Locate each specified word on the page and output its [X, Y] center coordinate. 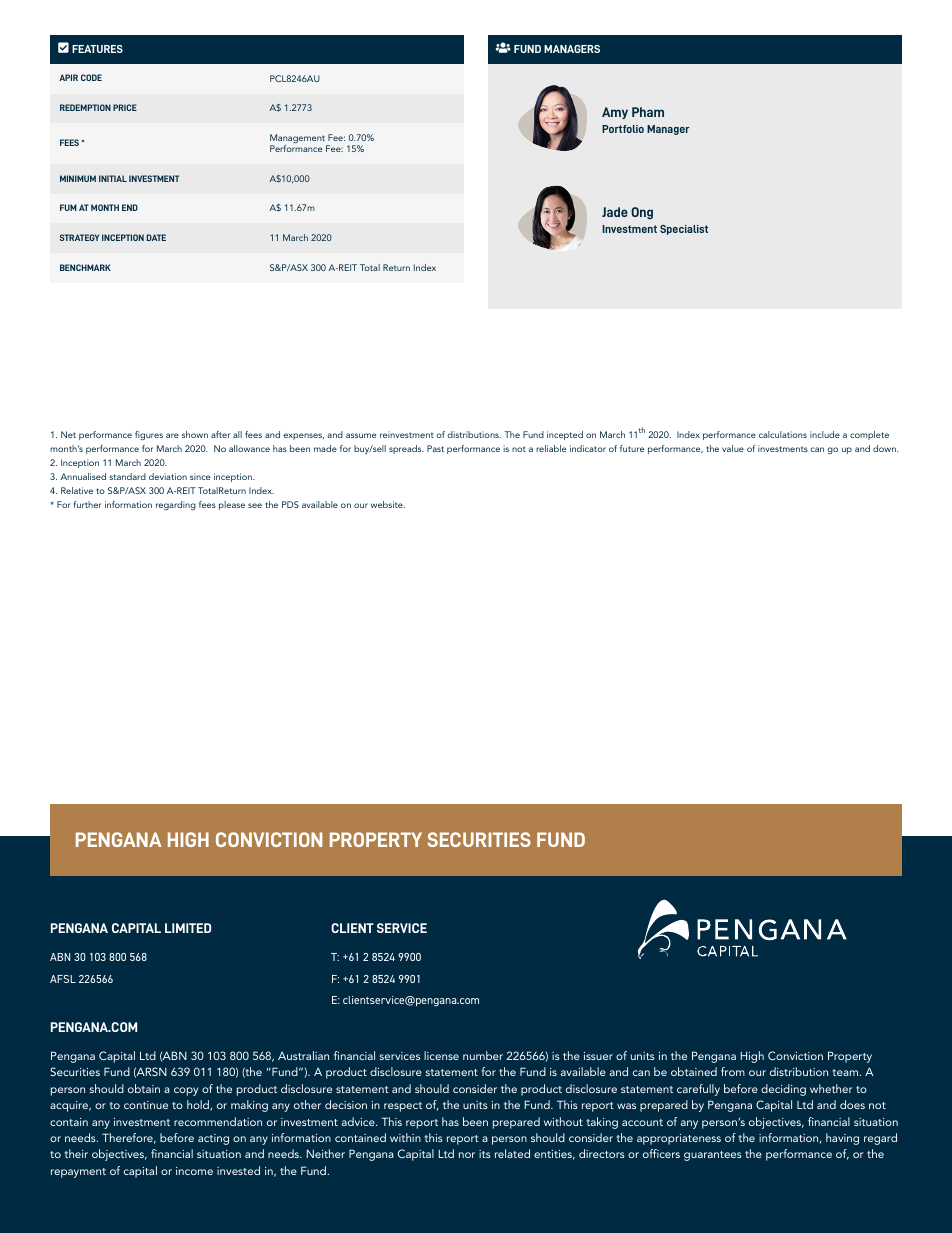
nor [467, 1155]
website [388, 504]
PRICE [125, 107]
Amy [615, 113]
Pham [648, 112]
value [733, 448]
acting [213, 1139]
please [232, 505]
